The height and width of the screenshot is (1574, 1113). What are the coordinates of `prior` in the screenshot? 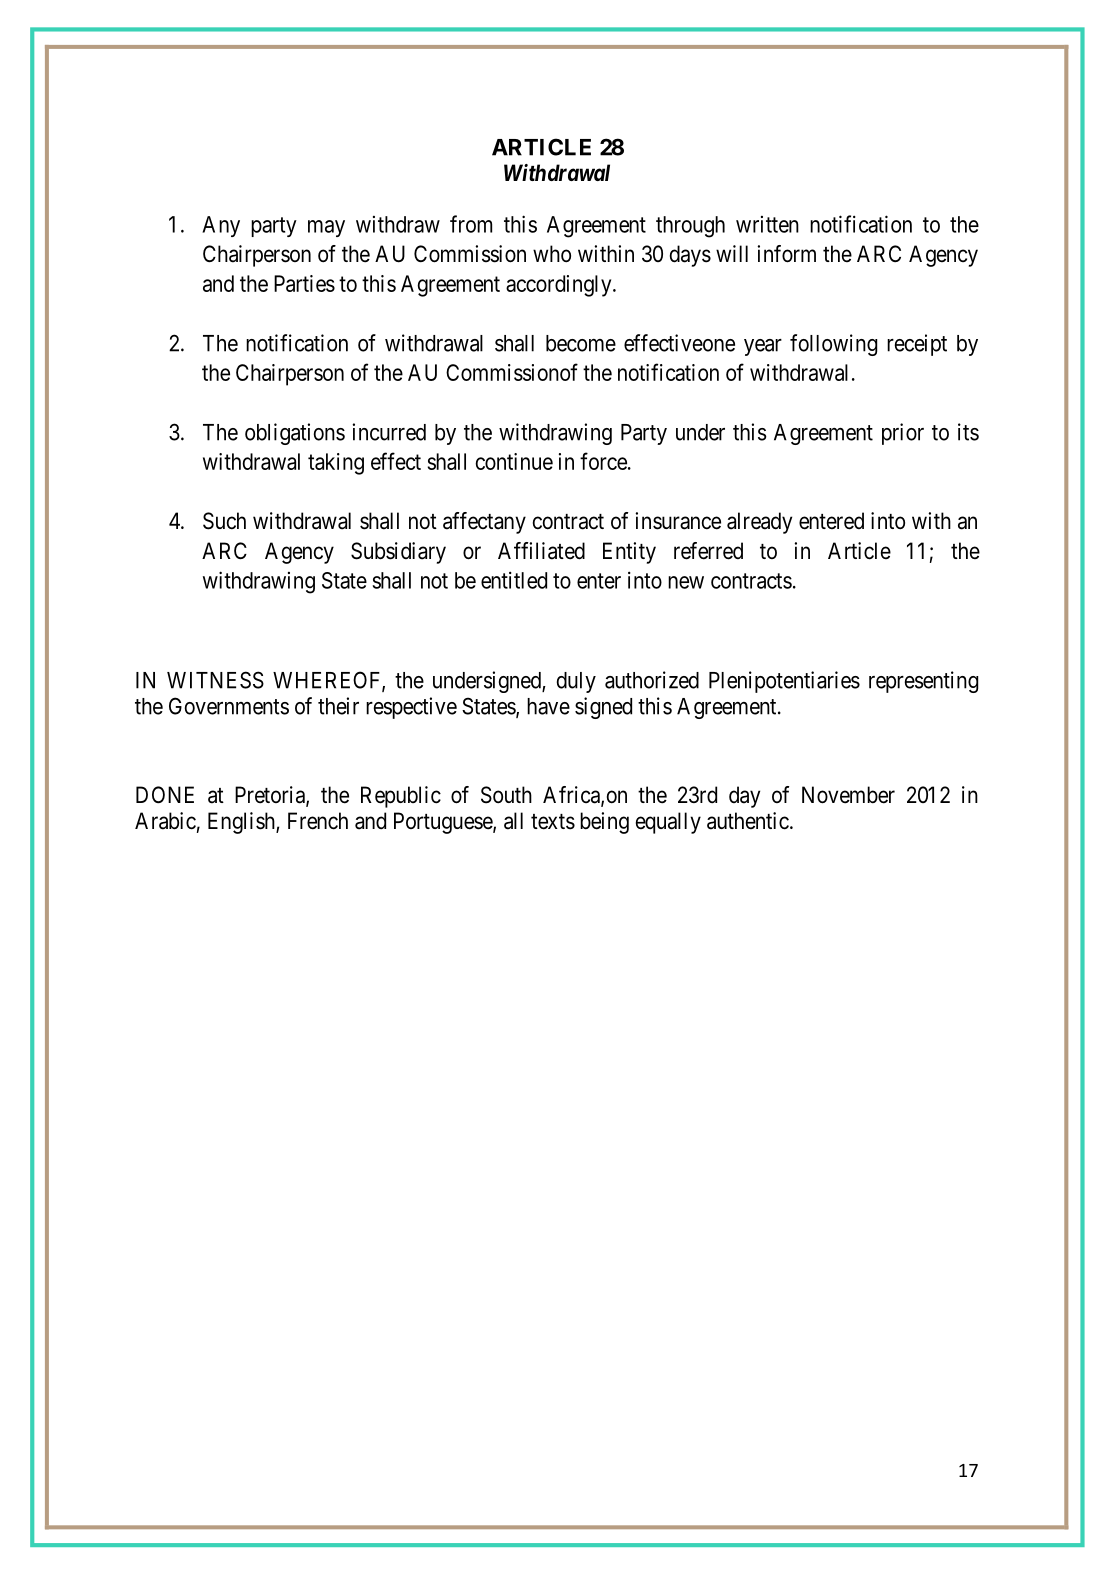 It's located at (903, 434).
